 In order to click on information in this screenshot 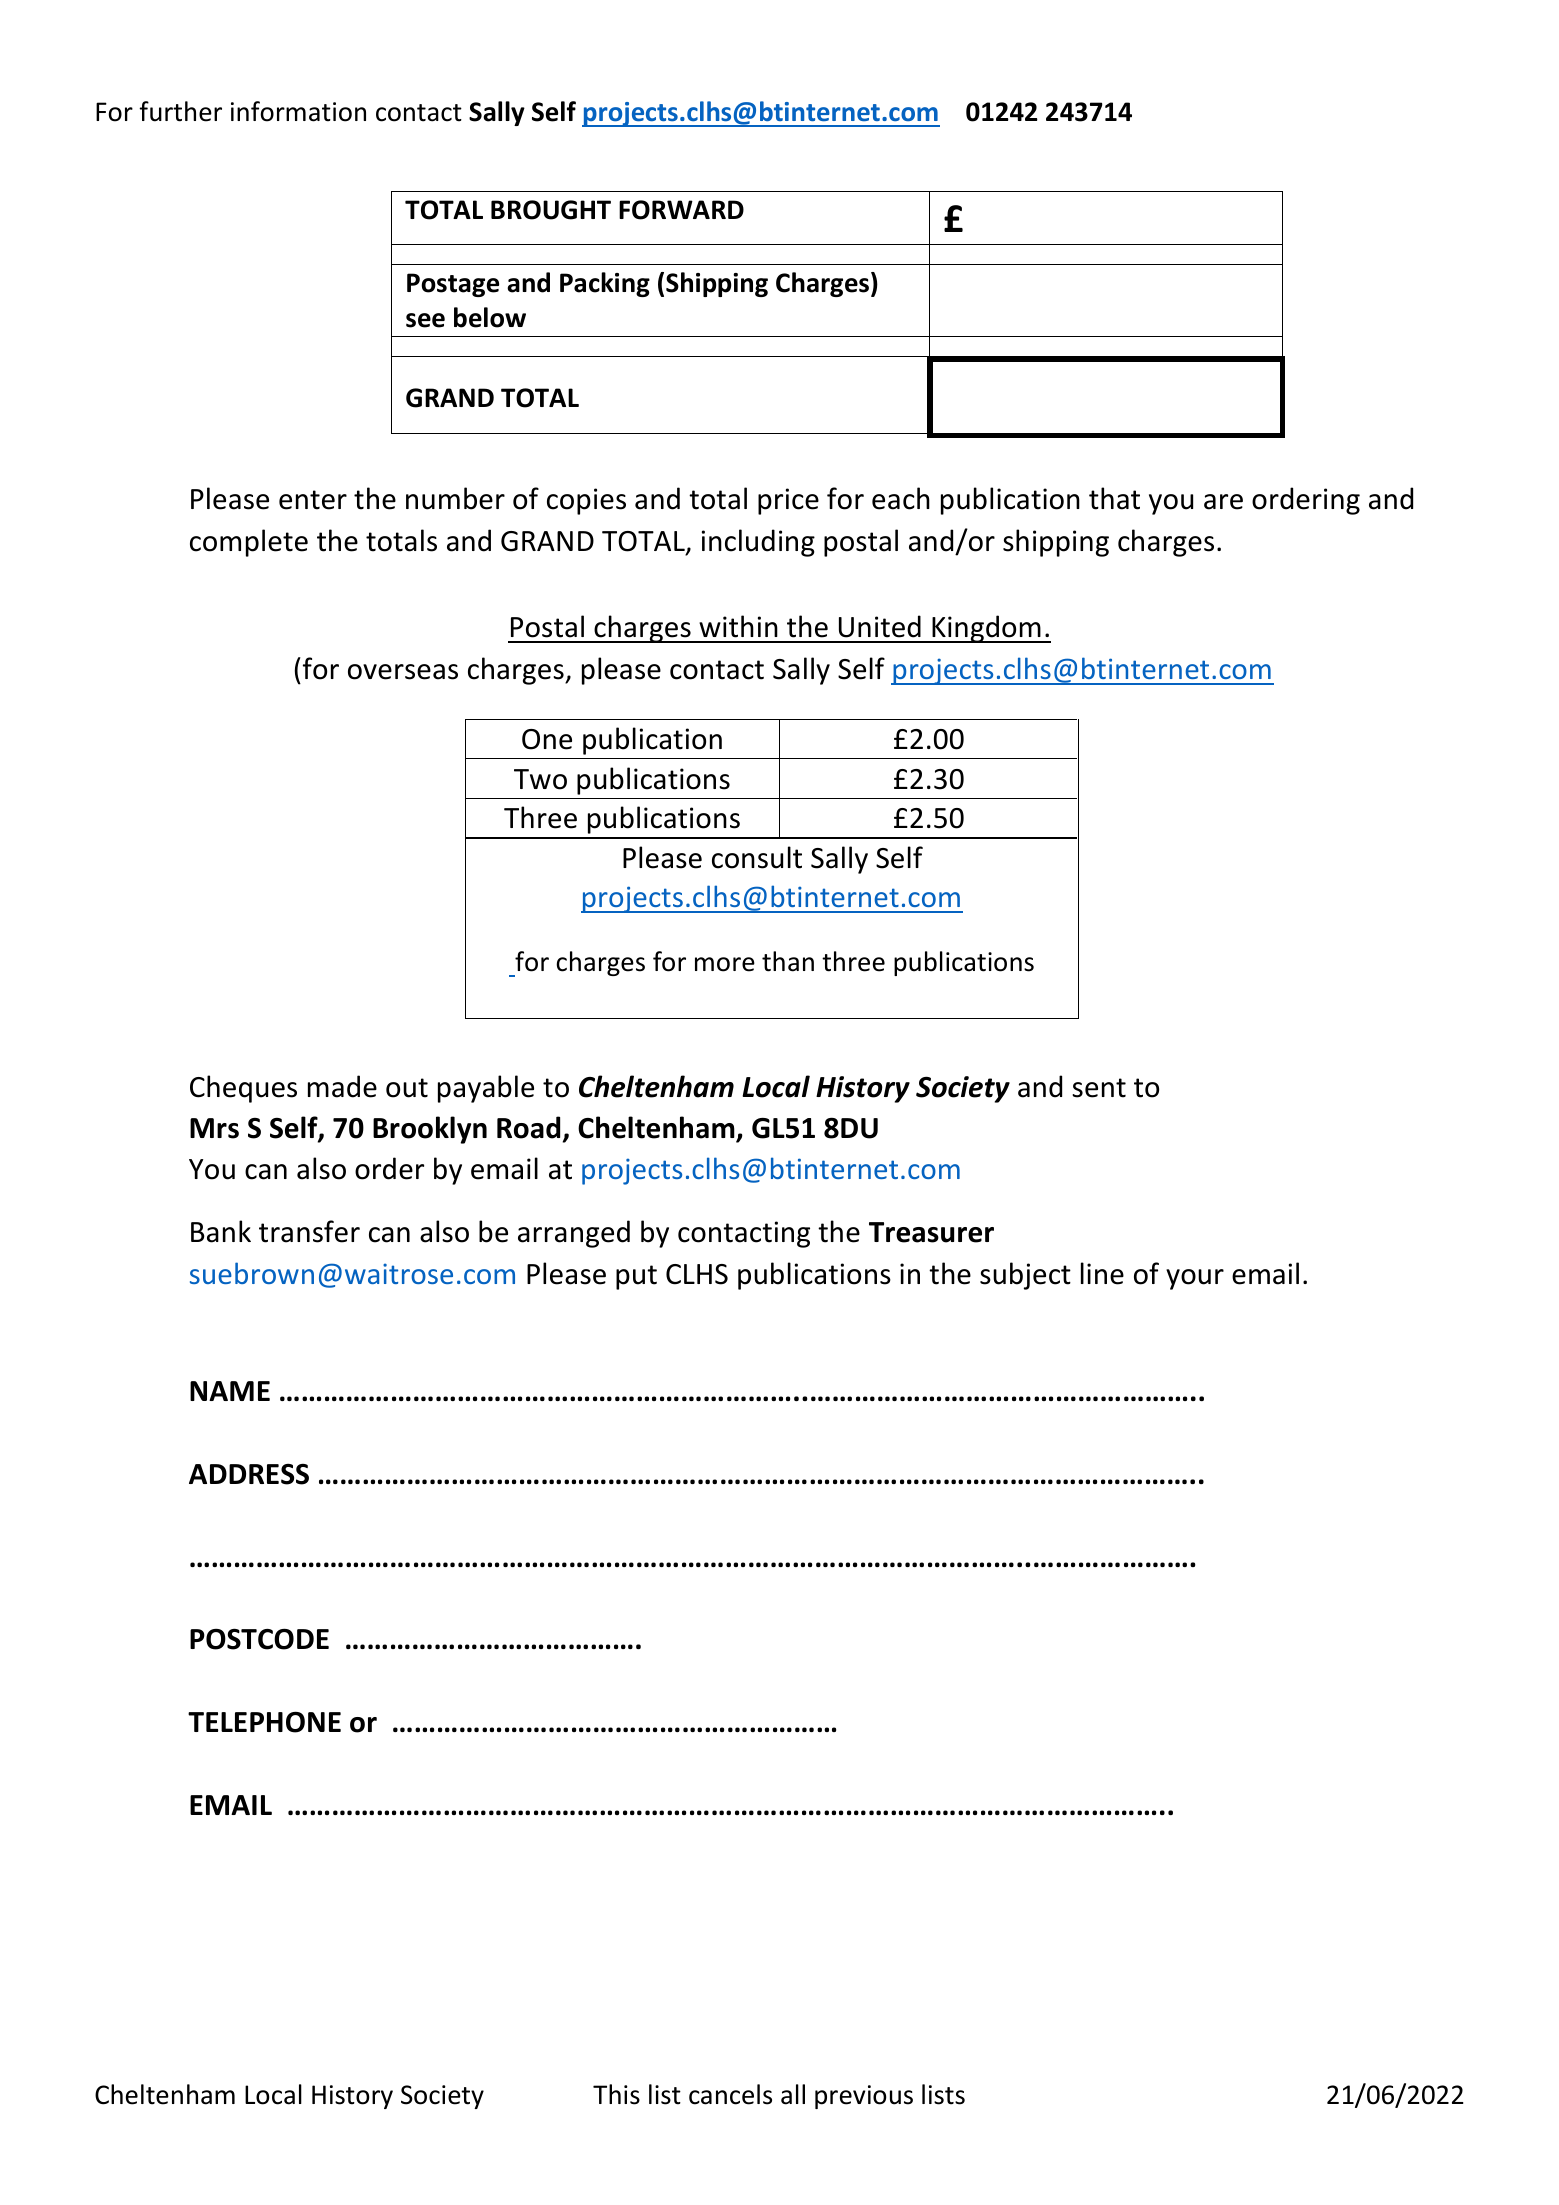, I will do `click(298, 111)`.
